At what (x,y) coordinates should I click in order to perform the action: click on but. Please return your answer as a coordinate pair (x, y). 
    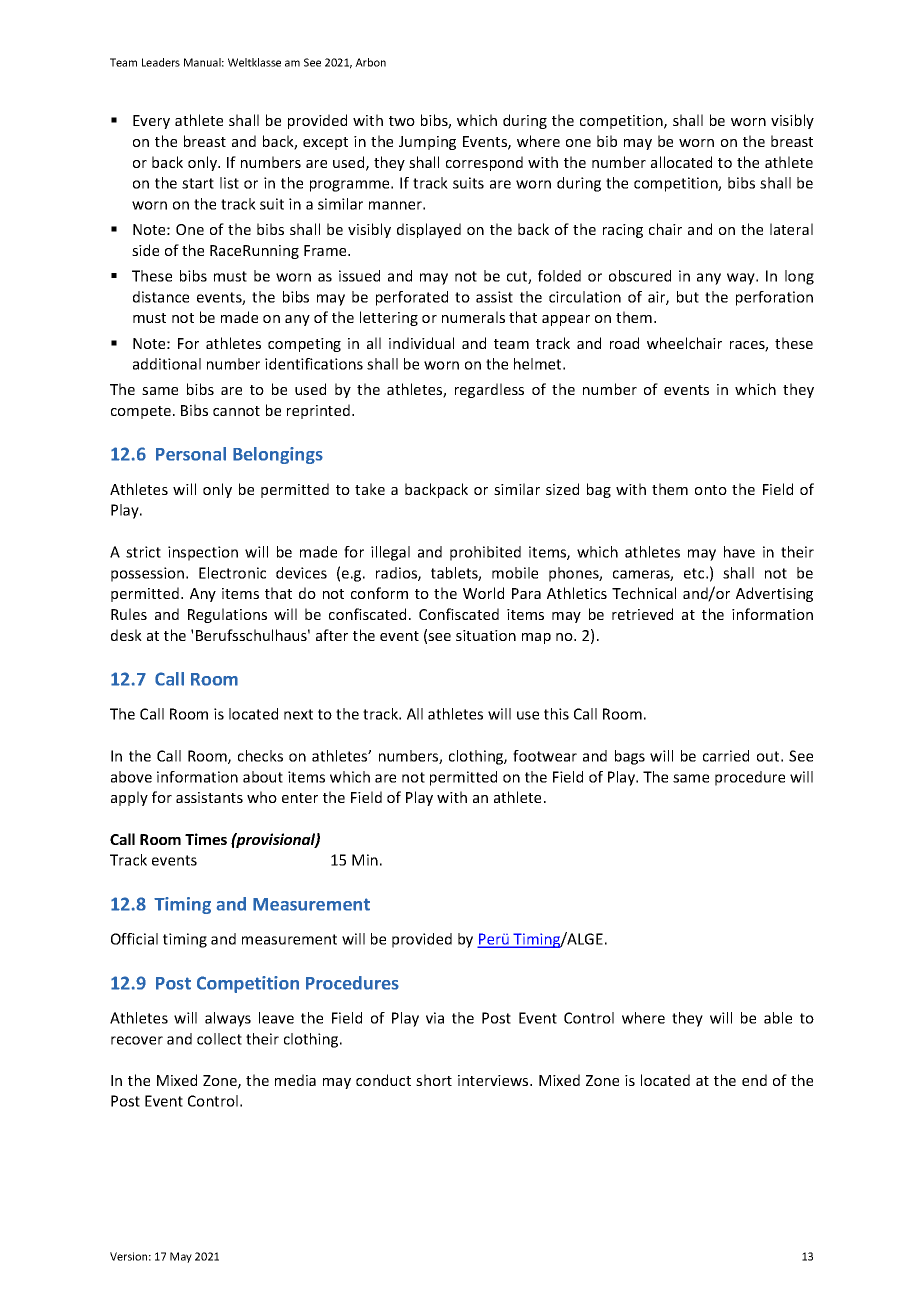
    Looking at the image, I should click on (688, 297).
